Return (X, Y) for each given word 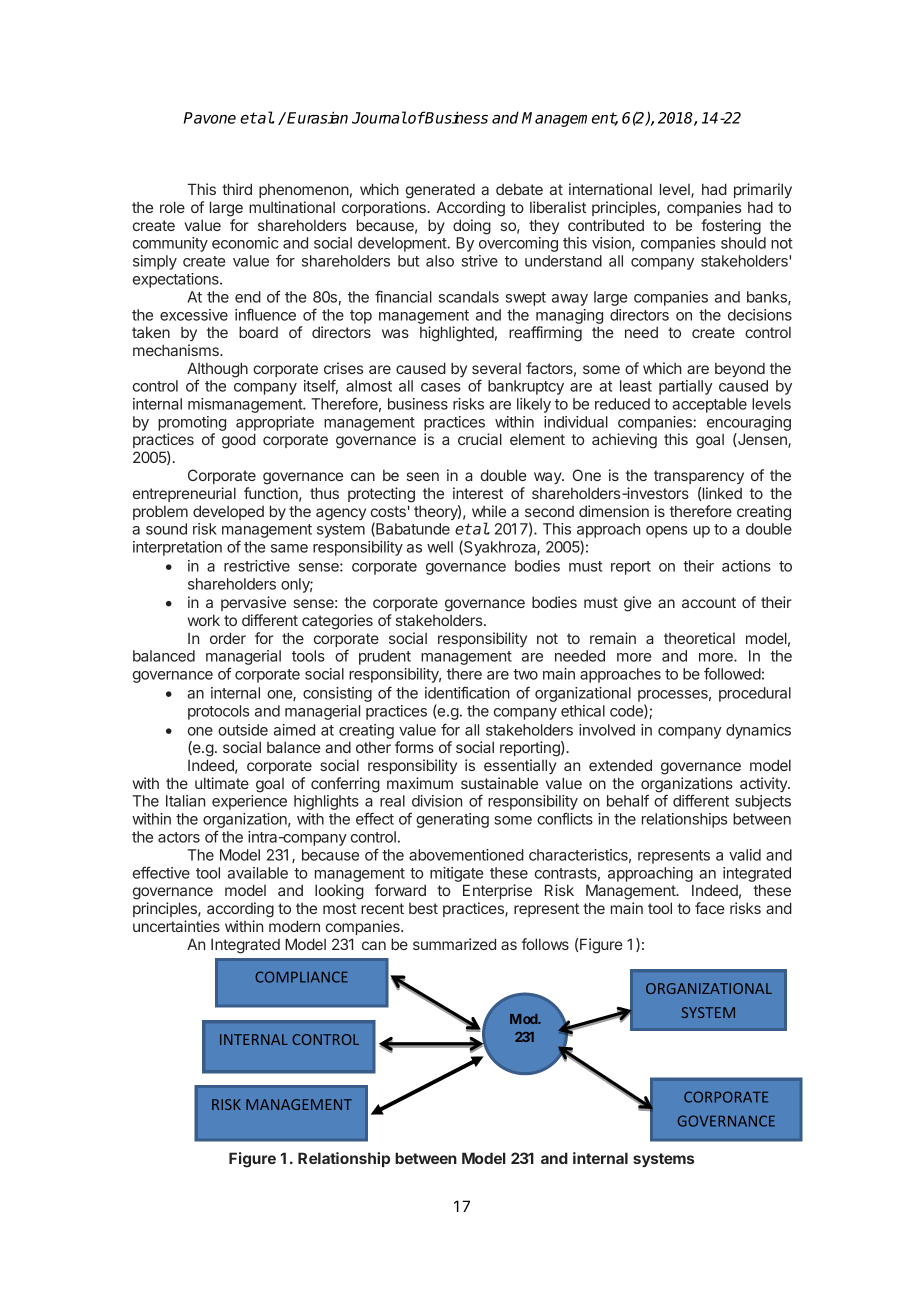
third (237, 189)
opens (666, 532)
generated (440, 191)
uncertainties (176, 926)
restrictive (257, 566)
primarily (763, 190)
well (440, 547)
